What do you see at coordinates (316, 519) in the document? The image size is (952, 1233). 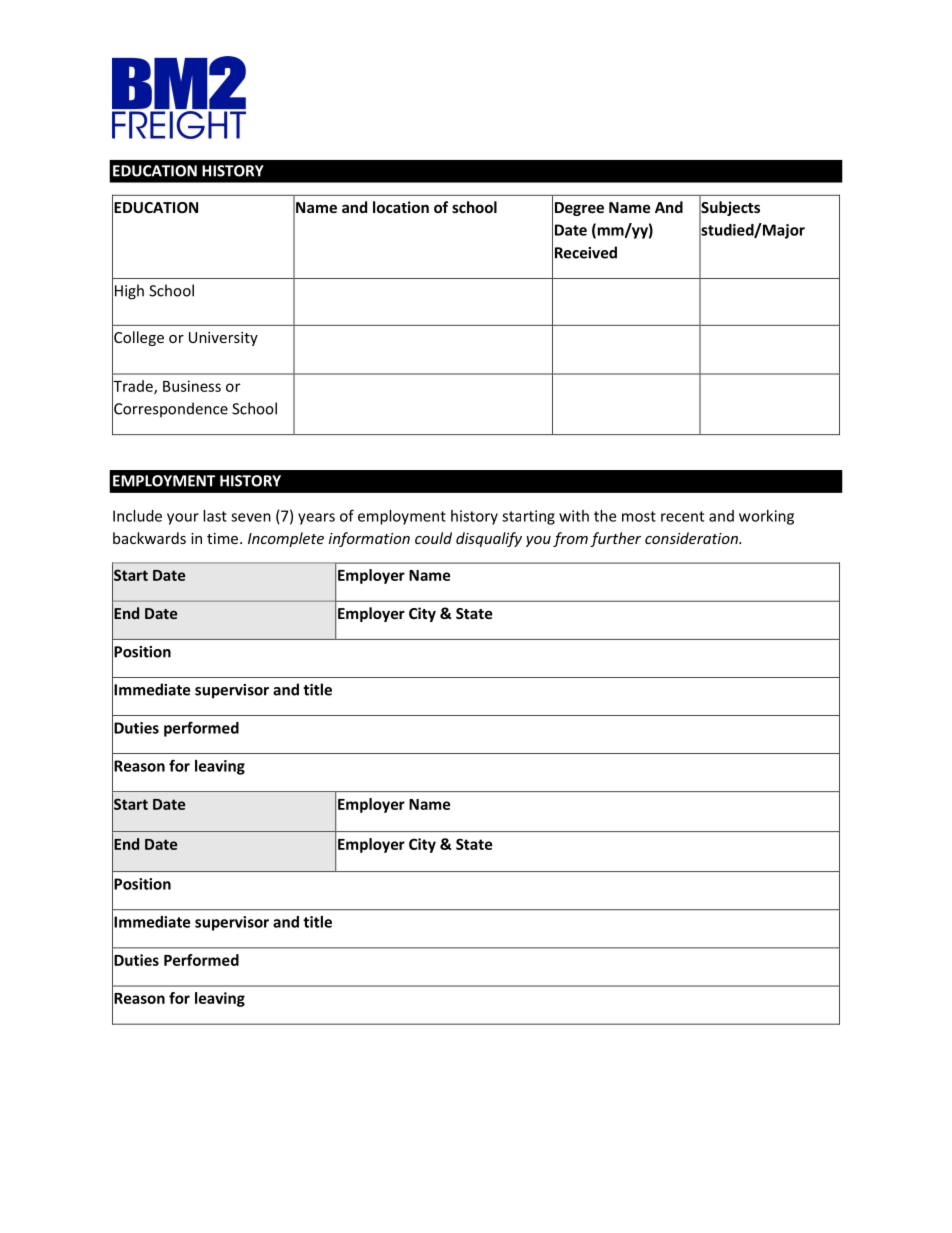 I see `years` at bounding box center [316, 519].
